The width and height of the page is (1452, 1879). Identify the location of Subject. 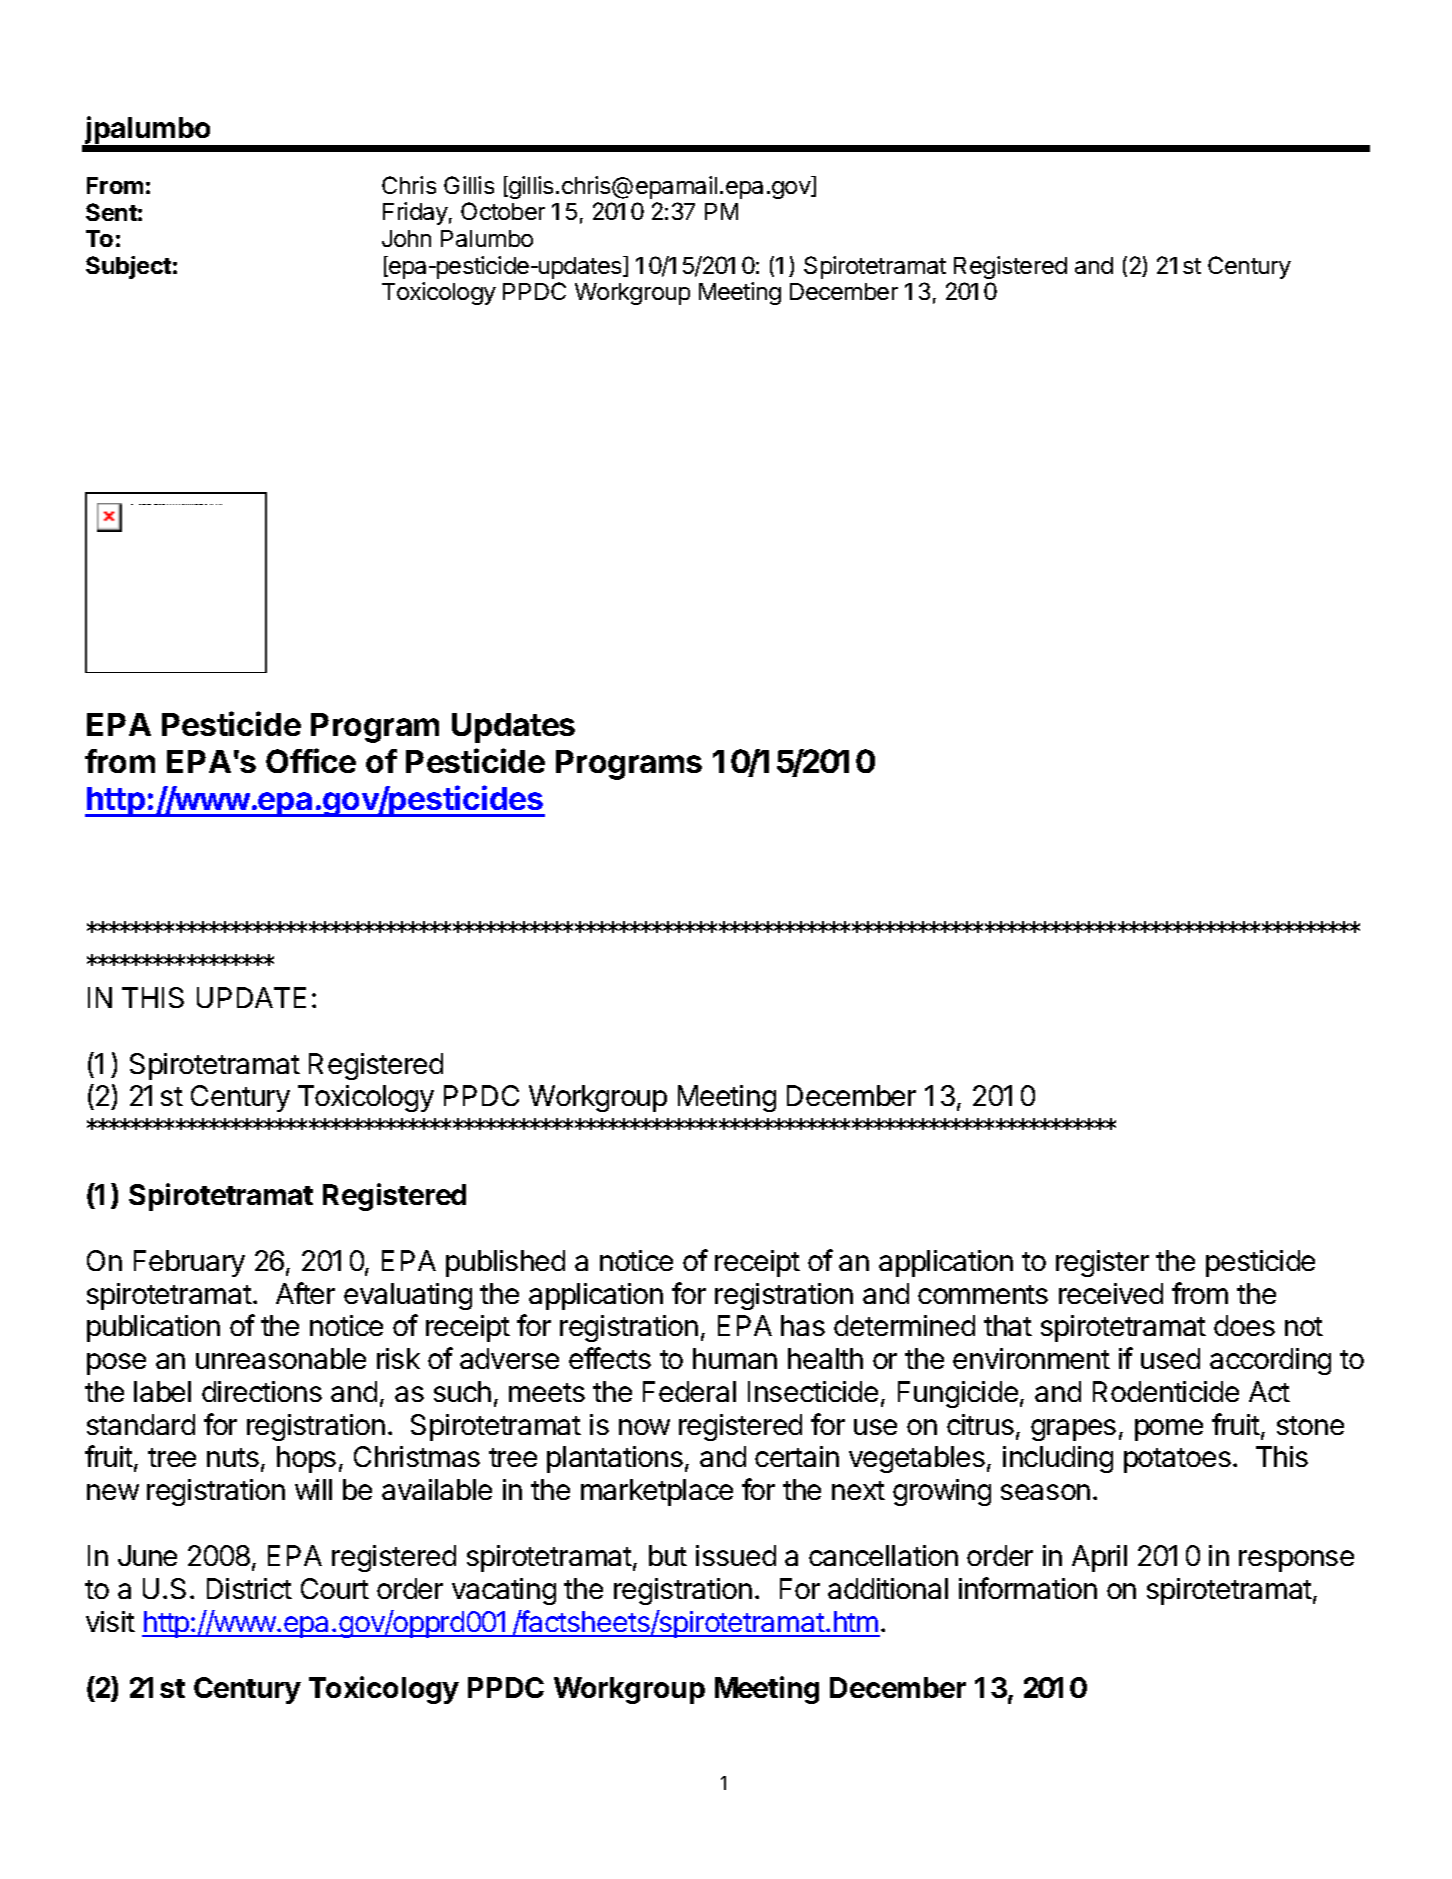
(128, 267).
